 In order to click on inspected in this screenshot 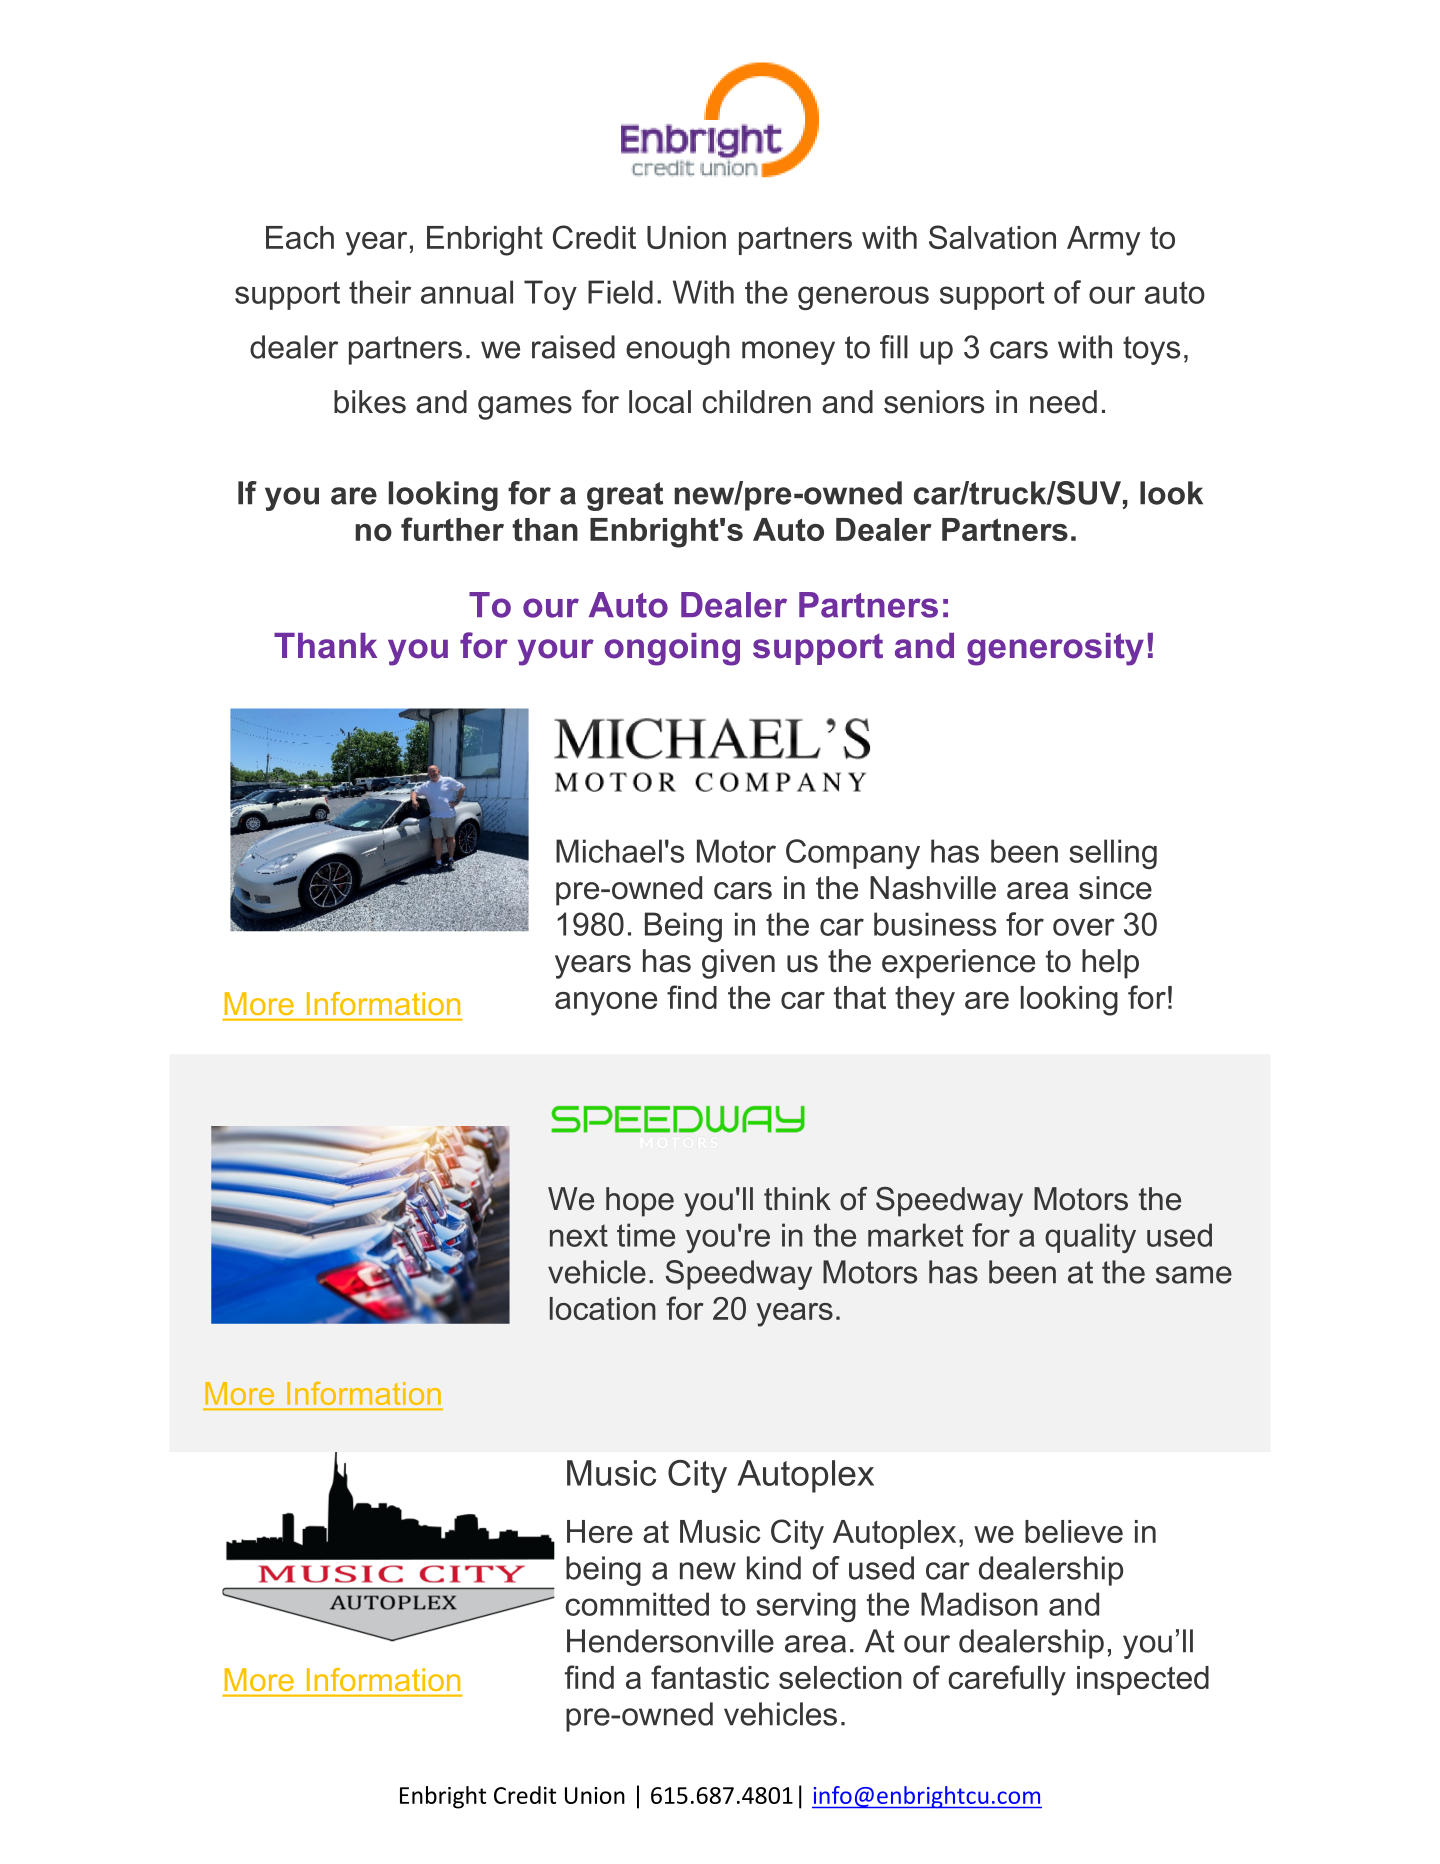, I will do `click(1143, 1680)`.
